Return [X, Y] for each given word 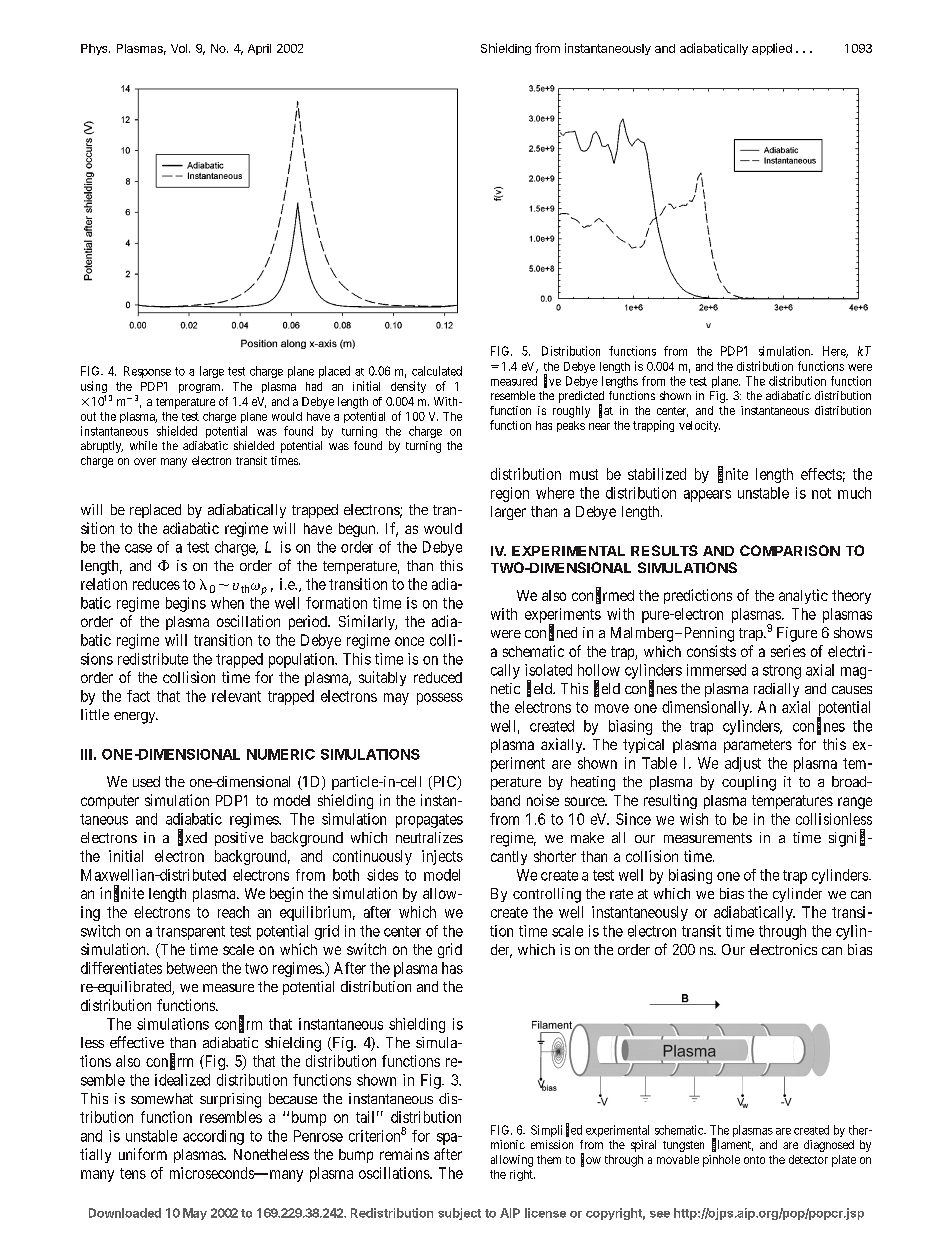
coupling [749, 783]
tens [133, 1173]
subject [459, 1214]
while [143, 445]
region [510, 494]
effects [821, 474]
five [552, 381]
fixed [192, 838]
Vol [179, 48]
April [259, 49]
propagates [429, 821]
